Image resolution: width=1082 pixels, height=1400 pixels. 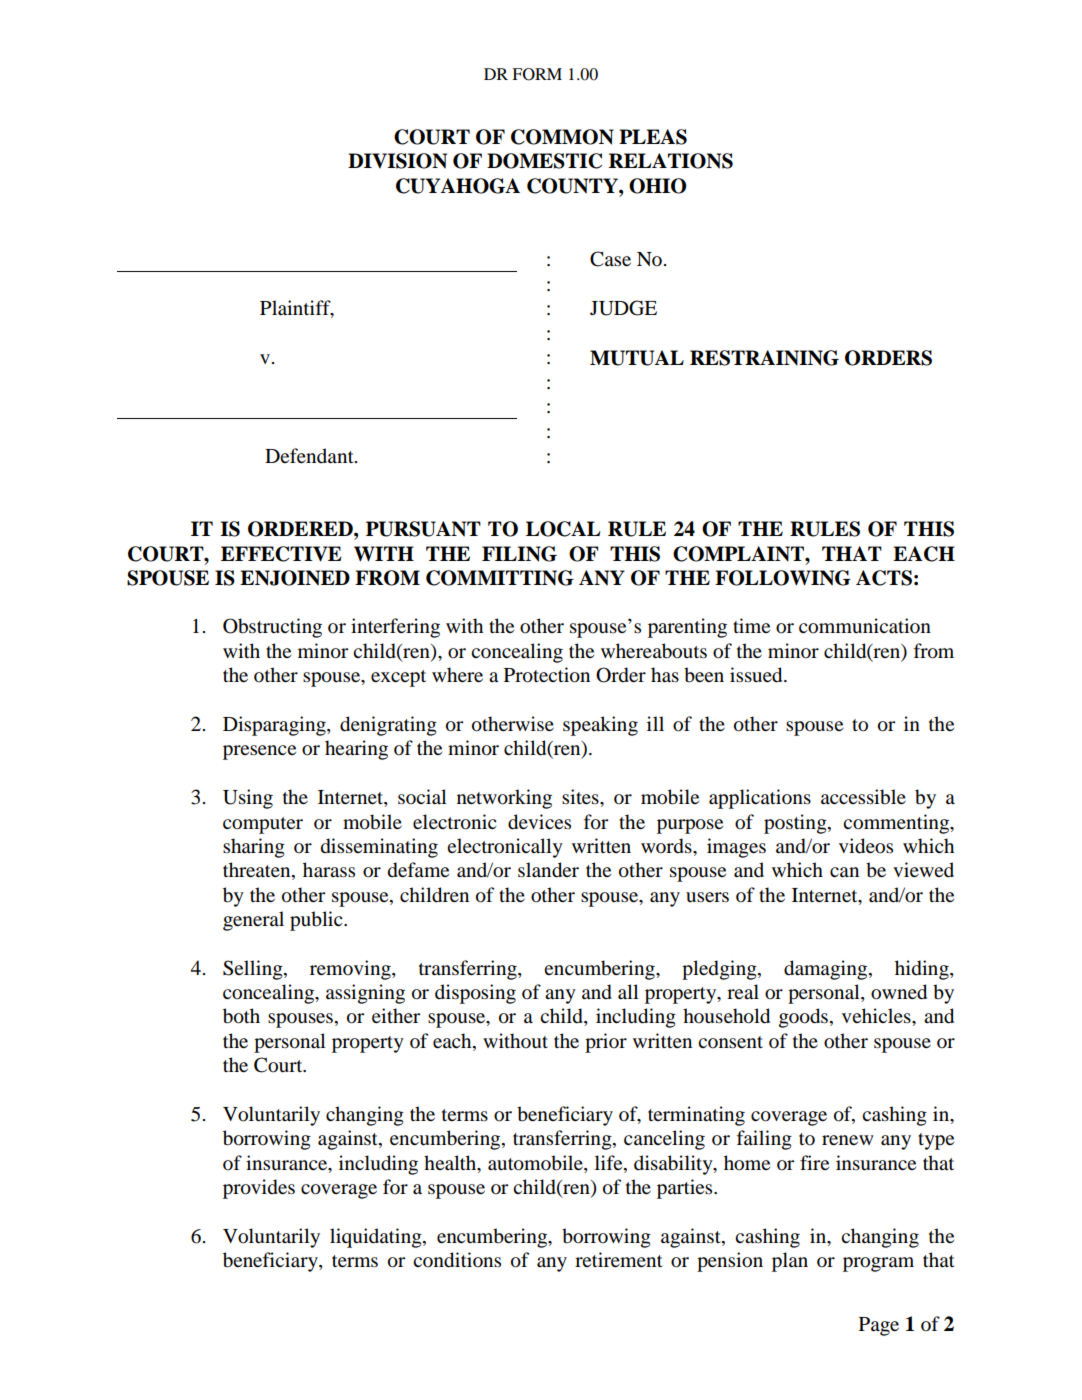 I want to click on program, so click(x=878, y=1264).
